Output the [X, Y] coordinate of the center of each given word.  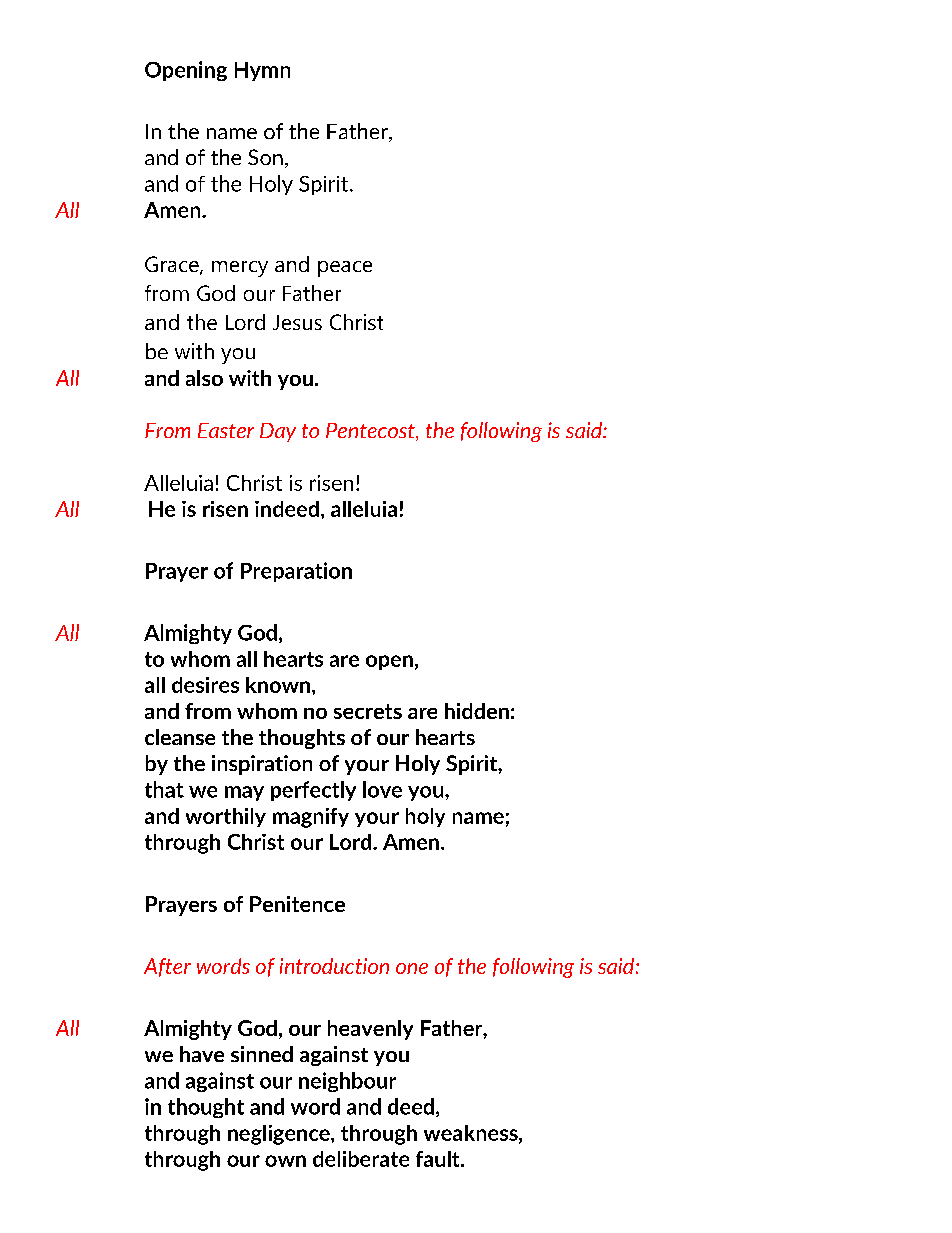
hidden [477, 711]
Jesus [297, 322]
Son [265, 157]
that [164, 789]
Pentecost [371, 432]
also [204, 378]
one [412, 968]
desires [205, 685]
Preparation [296, 572]
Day [278, 432]
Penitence [297, 904]
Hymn [262, 71]
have [202, 1054]
